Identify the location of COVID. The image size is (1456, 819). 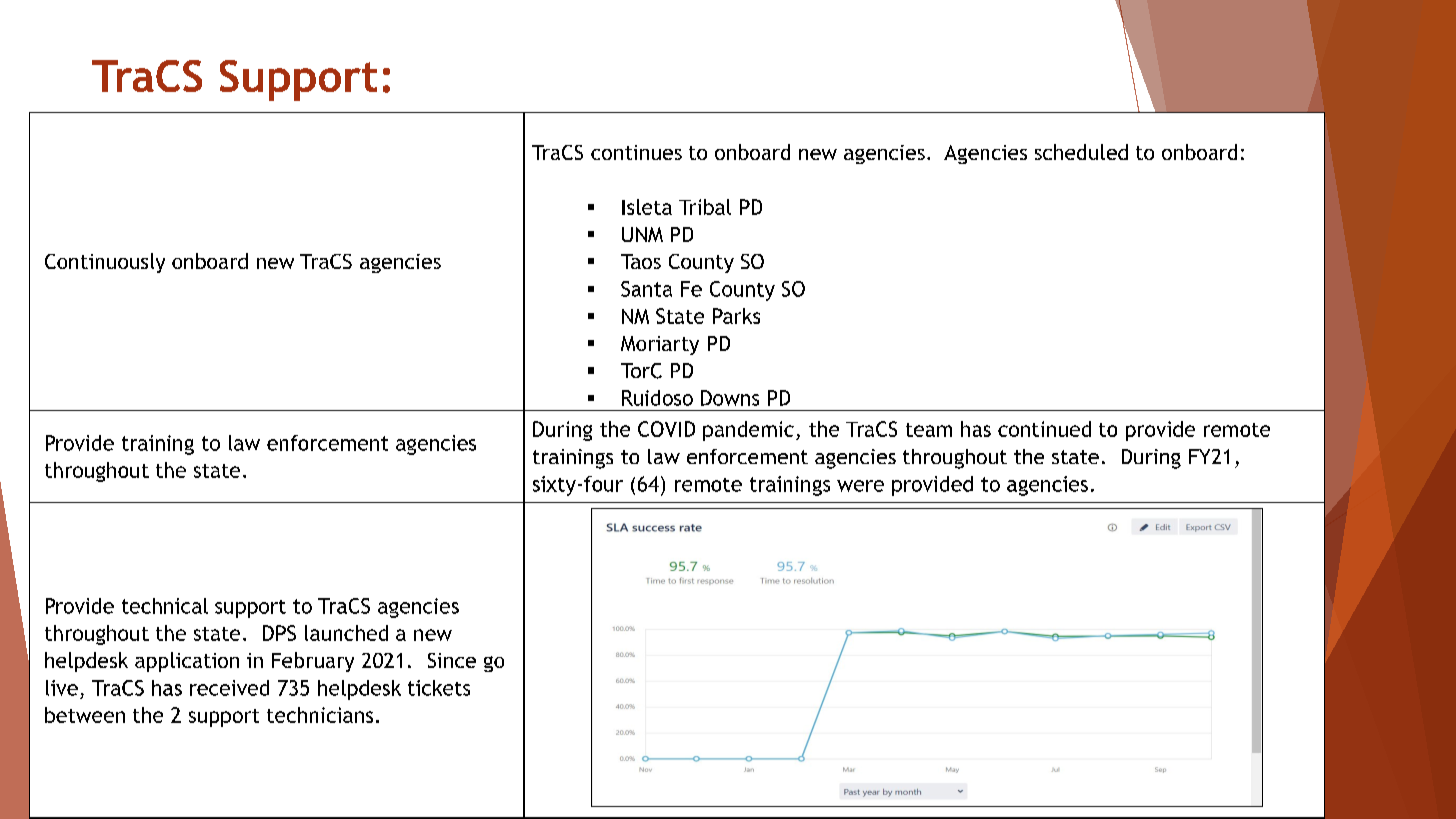
(666, 429).
